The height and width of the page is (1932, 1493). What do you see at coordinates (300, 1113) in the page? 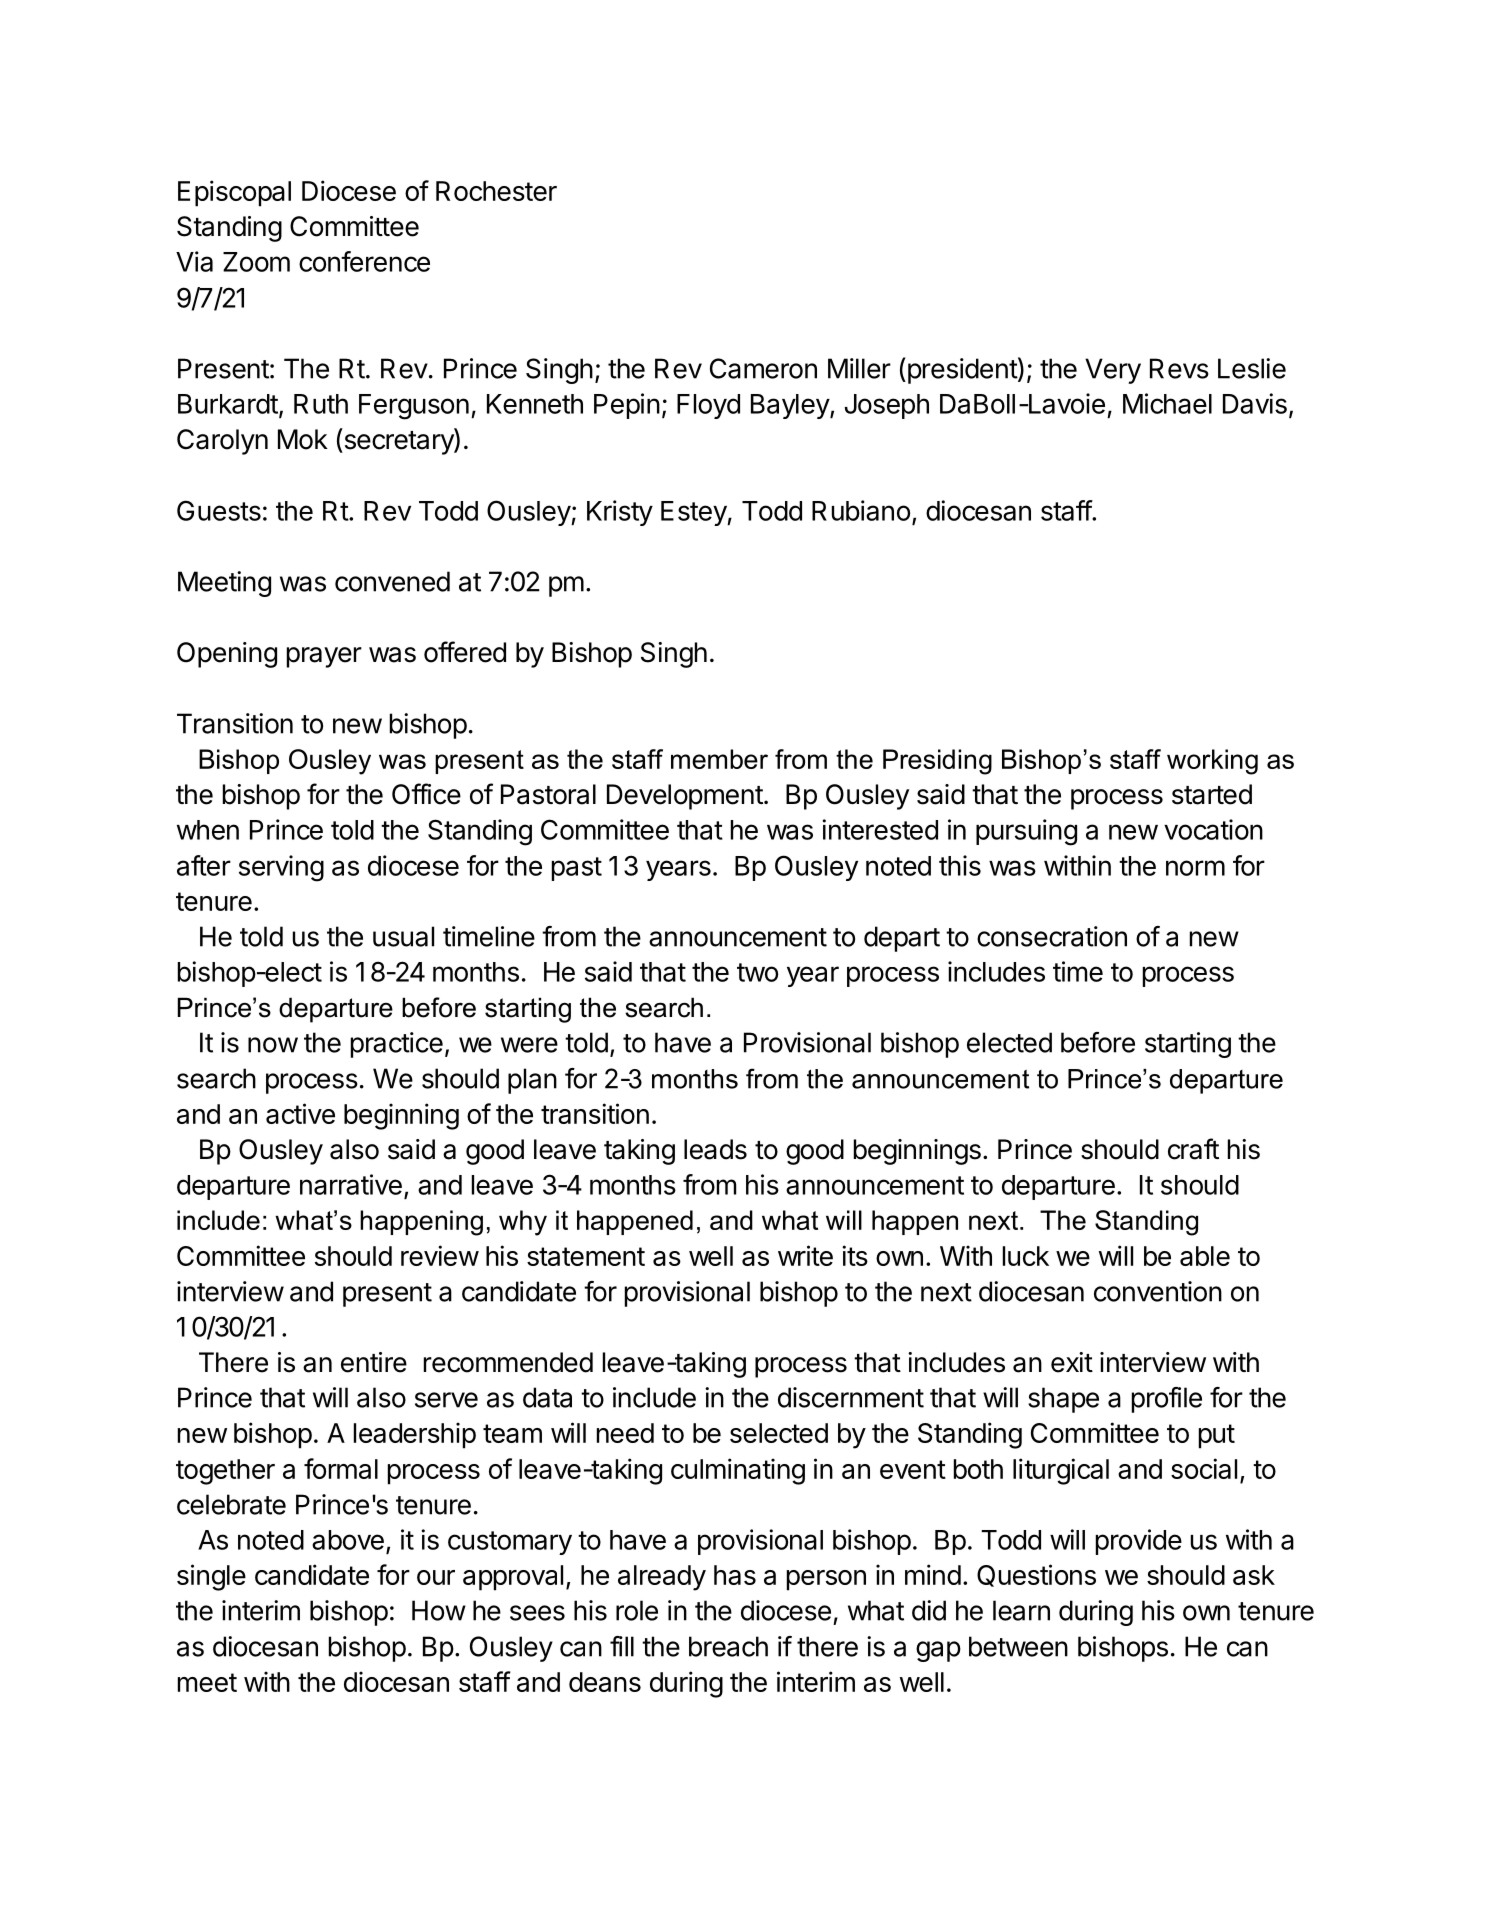
I see `active` at bounding box center [300, 1113].
